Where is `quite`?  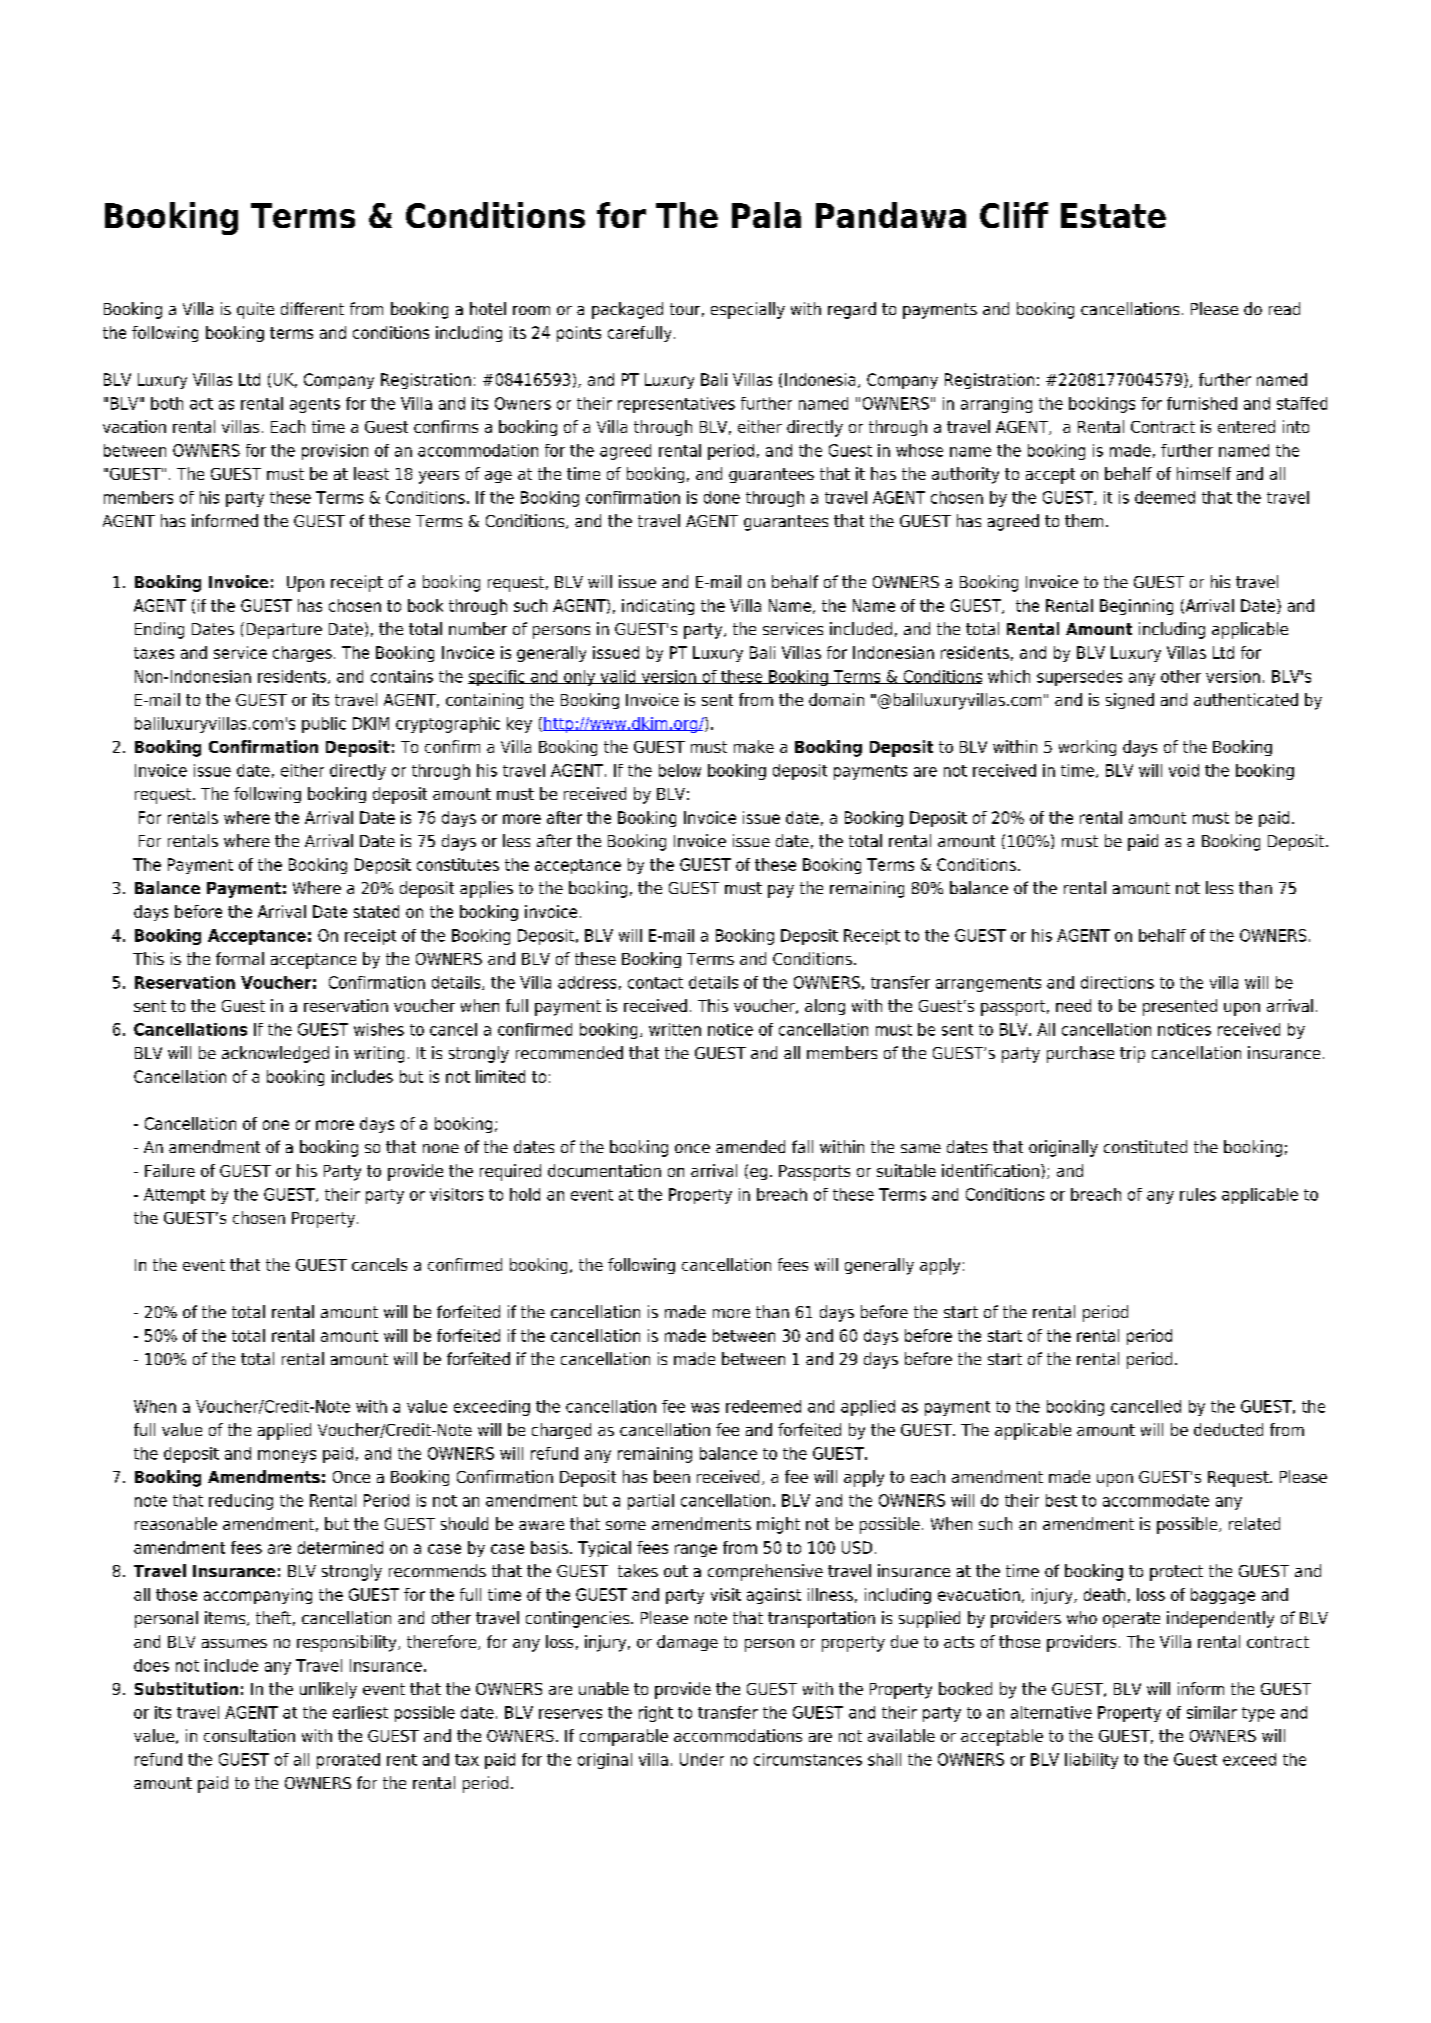 quite is located at coordinates (255, 310).
